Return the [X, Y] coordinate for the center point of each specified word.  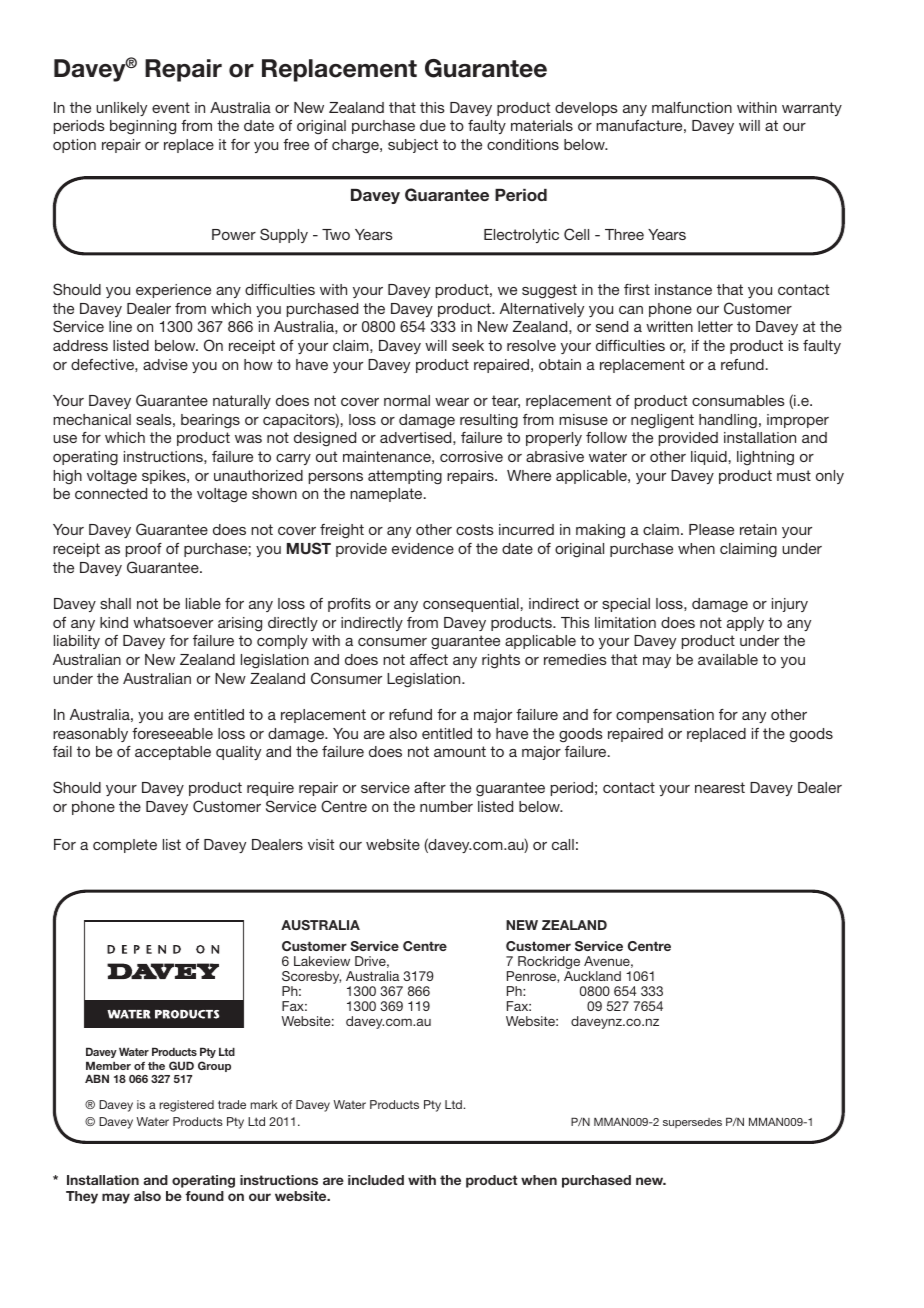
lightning [765, 458]
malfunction [692, 107]
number [446, 806]
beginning [143, 127]
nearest [720, 787]
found [204, 1196]
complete [125, 846]
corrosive [471, 456]
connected [111, 493]
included [376, 1180]
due [433, 125]
